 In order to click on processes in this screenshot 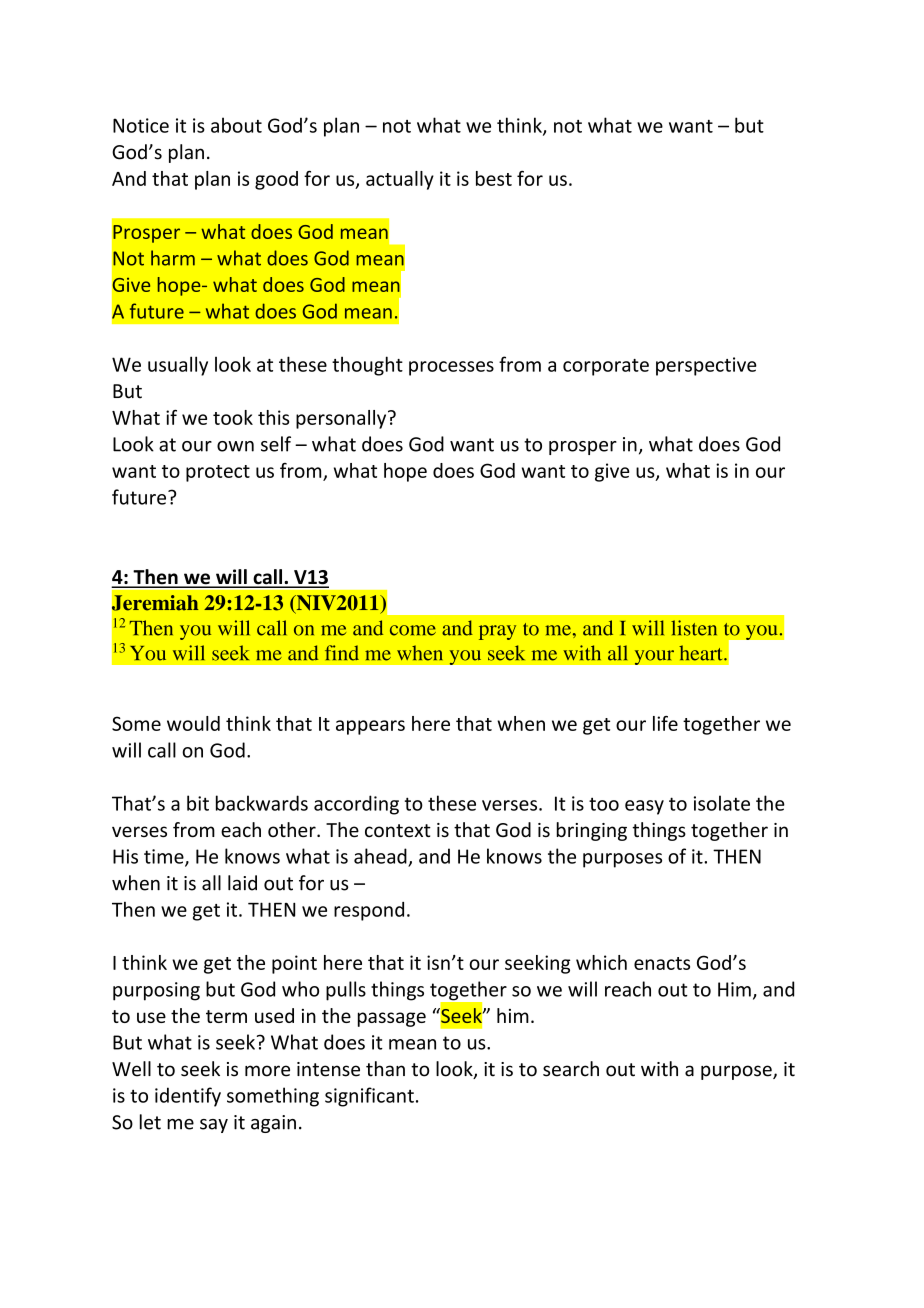, I will do `click(451, 368)`.
